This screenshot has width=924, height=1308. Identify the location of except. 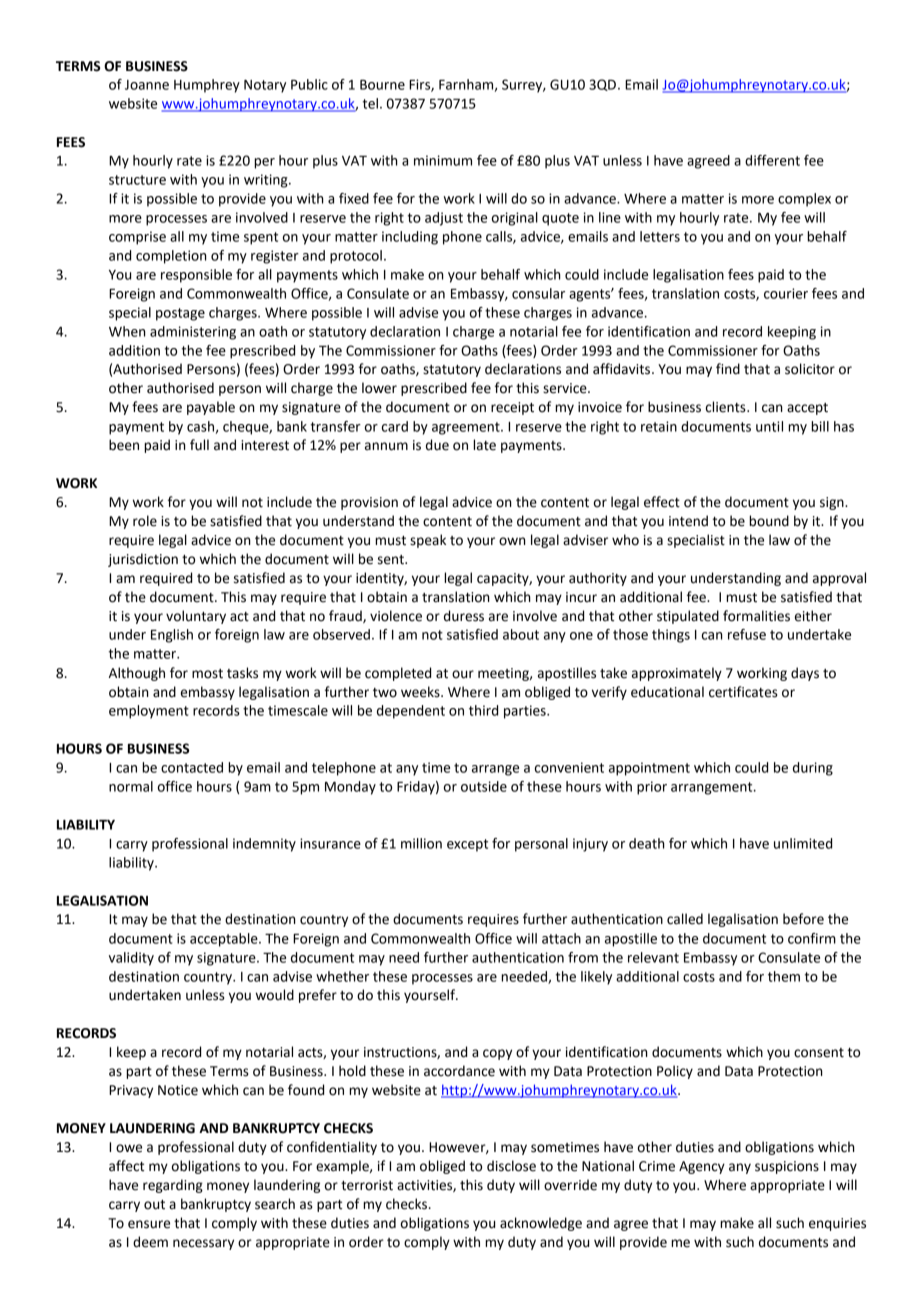
(467, 845).
